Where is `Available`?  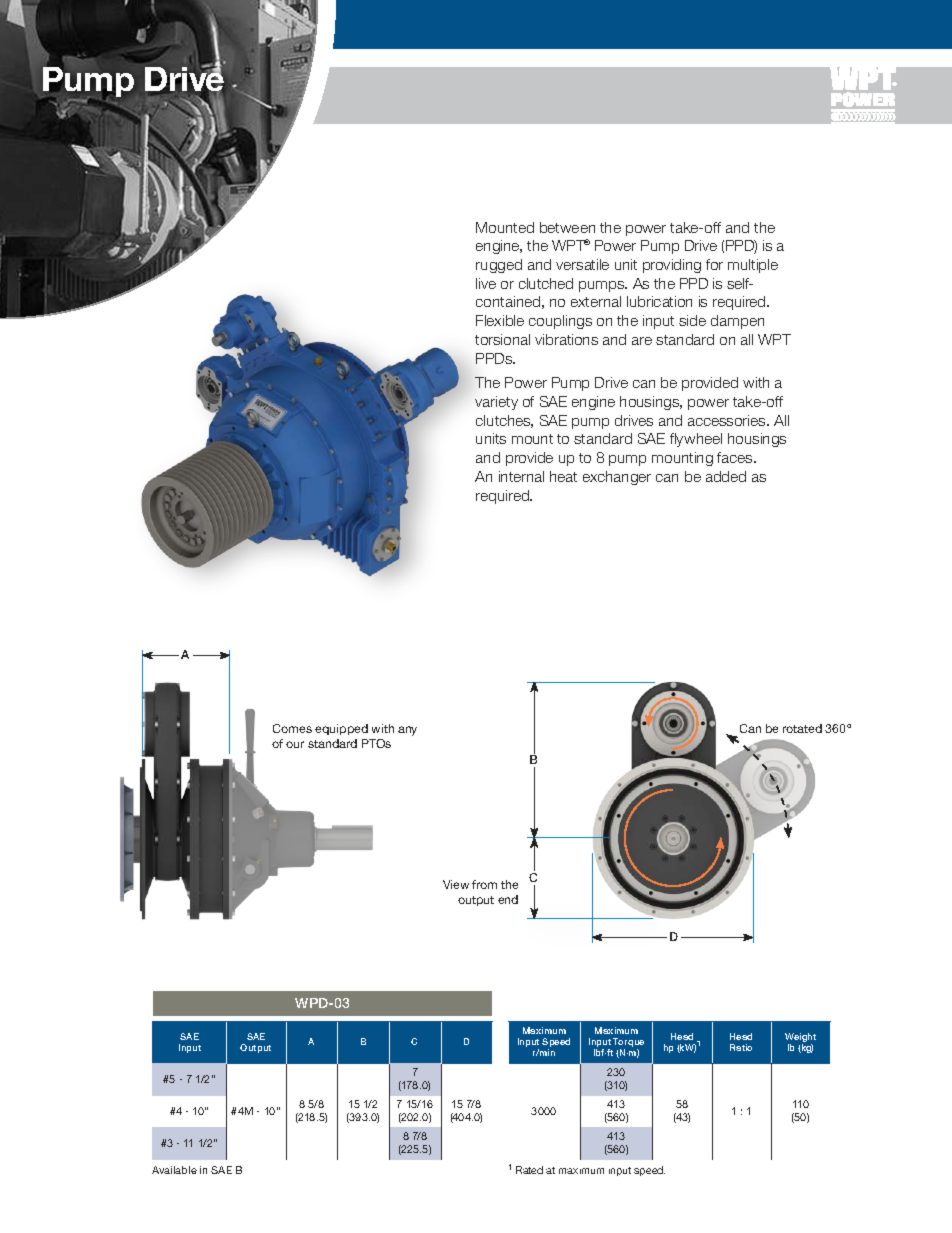
Available is located at coordinates (174, 1170).
